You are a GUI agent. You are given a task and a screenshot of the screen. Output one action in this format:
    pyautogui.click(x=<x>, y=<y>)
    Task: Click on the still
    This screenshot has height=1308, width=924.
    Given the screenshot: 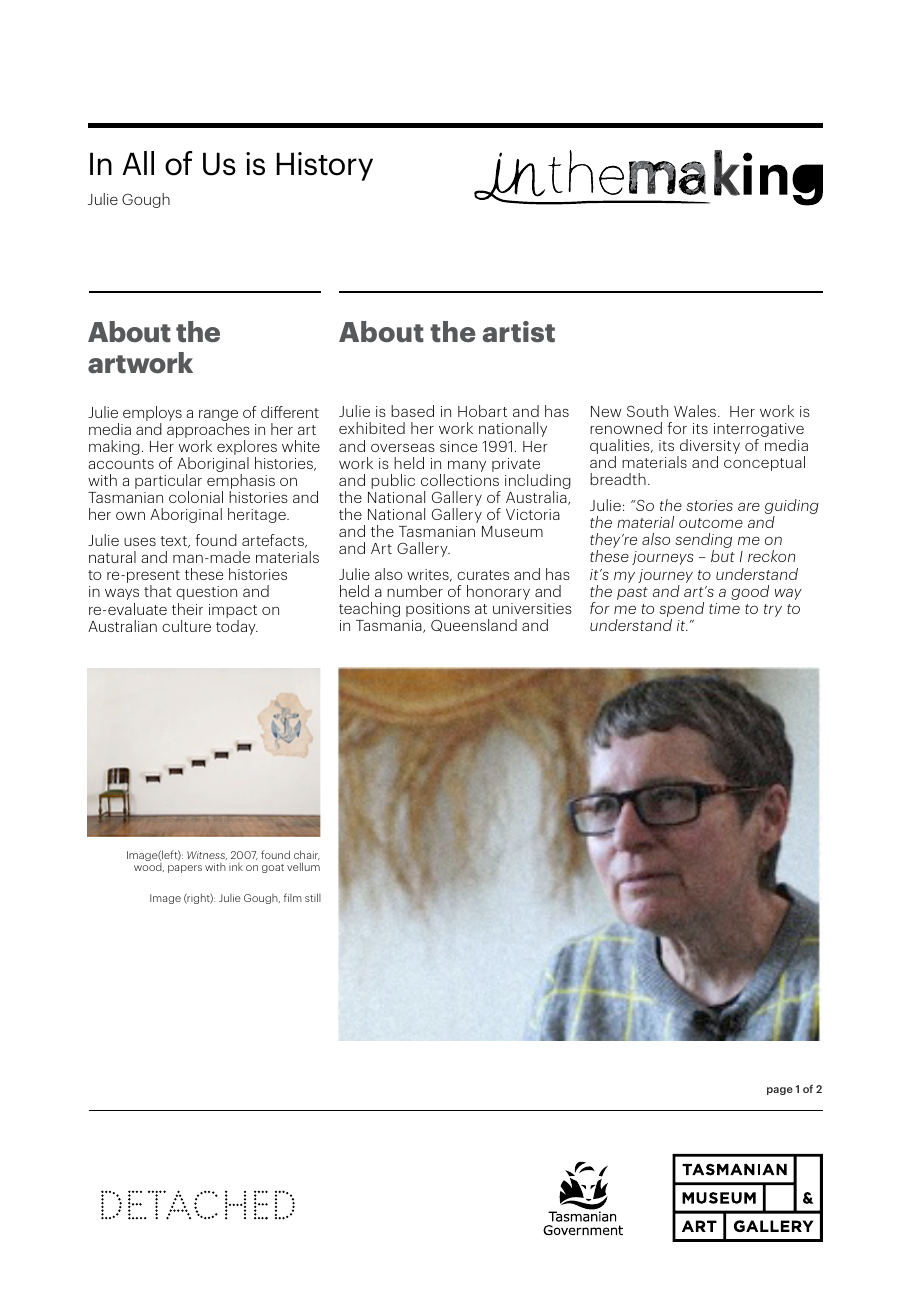 What is the action you would take?
    pyautogui.click(x=313, y=897)
